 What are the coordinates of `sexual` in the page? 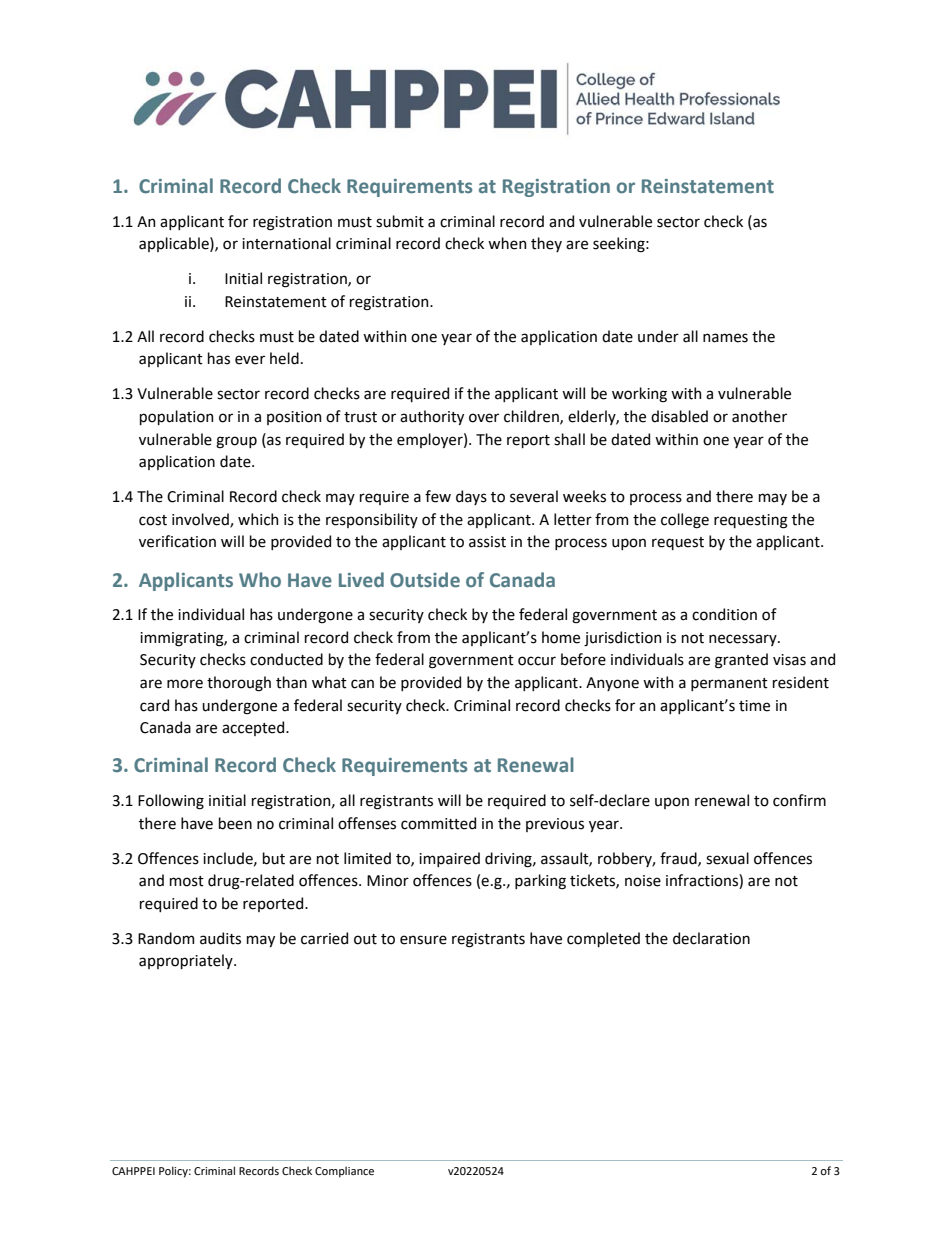 It's located at (727, 858).
